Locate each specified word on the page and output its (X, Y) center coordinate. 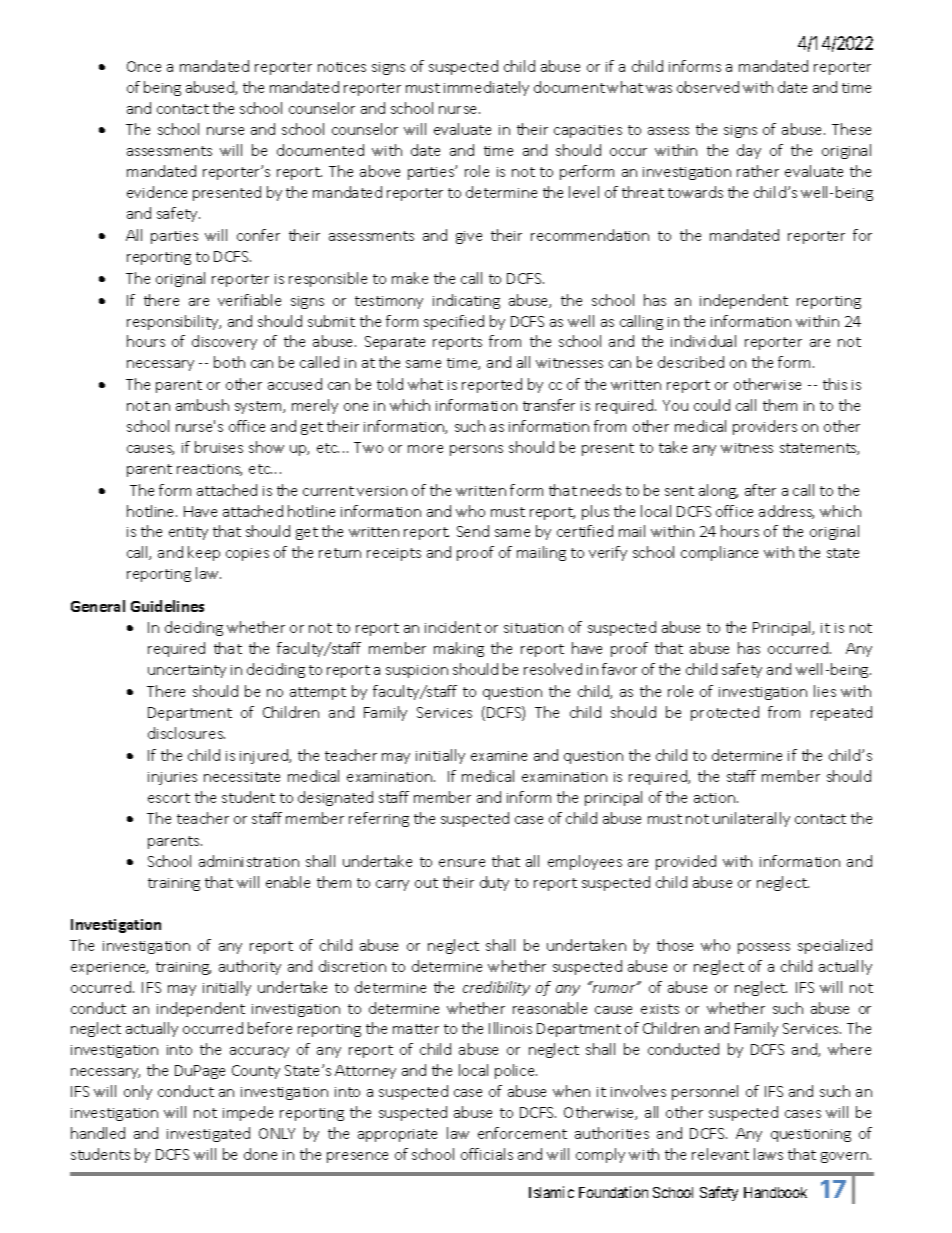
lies (825, 691)
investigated (208, 1134)
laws (768, 1154)
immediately (486, 88)
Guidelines (167, 606)
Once (144, 66)
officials (487, 1154)
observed (708, 87)
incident (453, 627)
